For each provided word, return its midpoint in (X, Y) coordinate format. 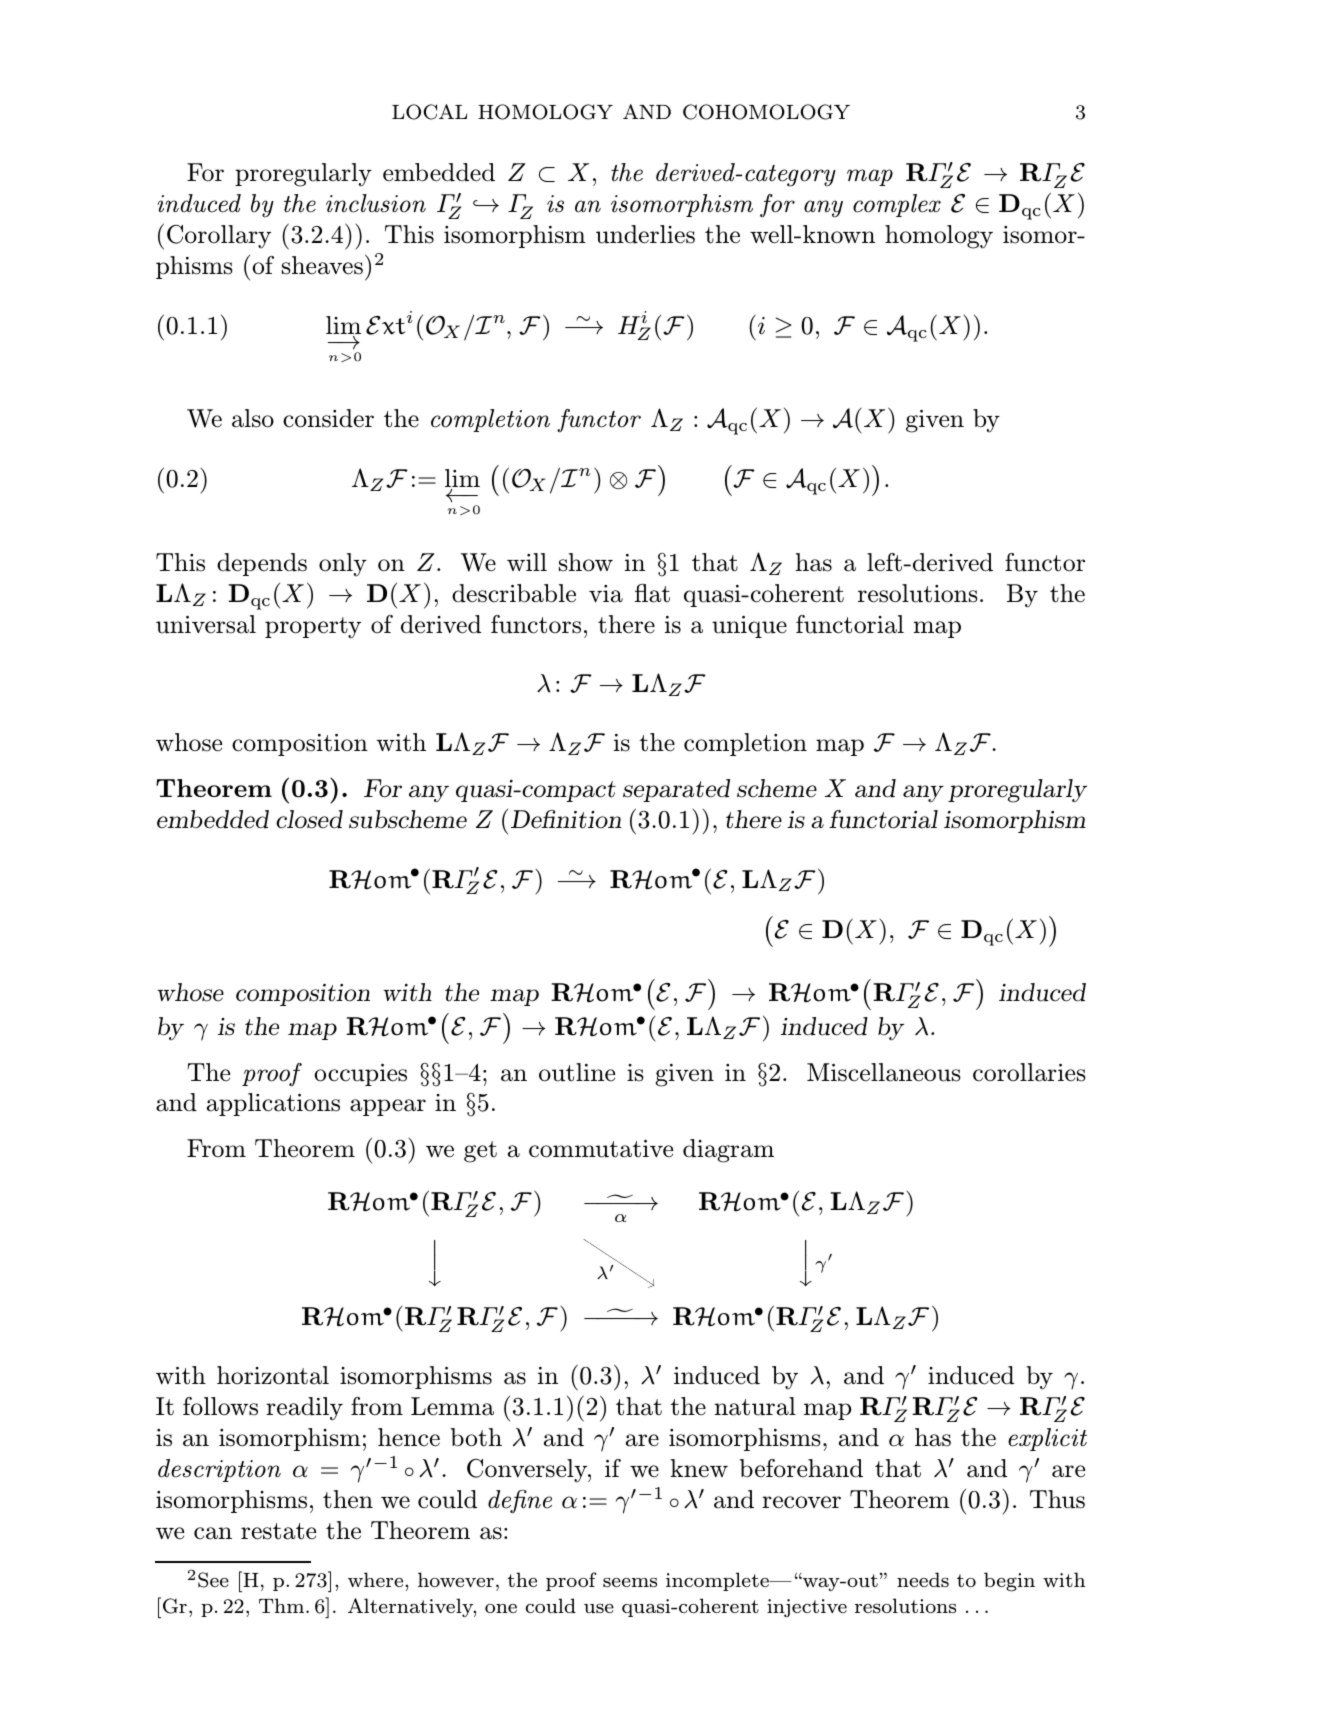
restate (278, 1531)
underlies (645, 234)
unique (749, 627)
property (313, 628)
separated (676, 790)
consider (328, 418)
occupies (360, 1075)
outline (577, 1072)
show (586, 562)
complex (897, 205)
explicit (1047, 1439)
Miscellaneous (884, 1072)
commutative (601, 1149)
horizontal (273, 1375)
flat (652, 593)
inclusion (376, 203)
